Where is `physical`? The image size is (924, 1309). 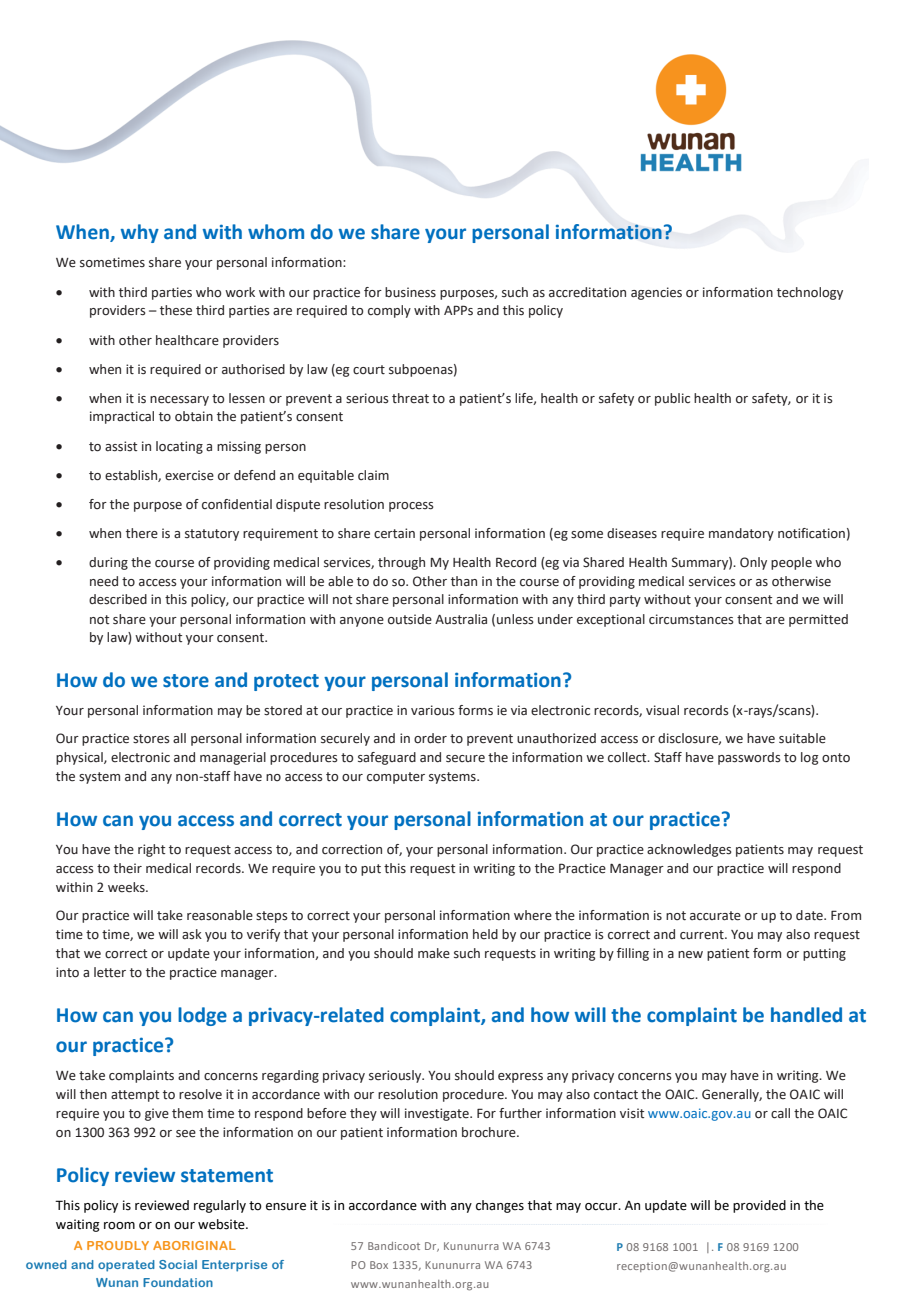 physical is located at coordinates (80, 758).
